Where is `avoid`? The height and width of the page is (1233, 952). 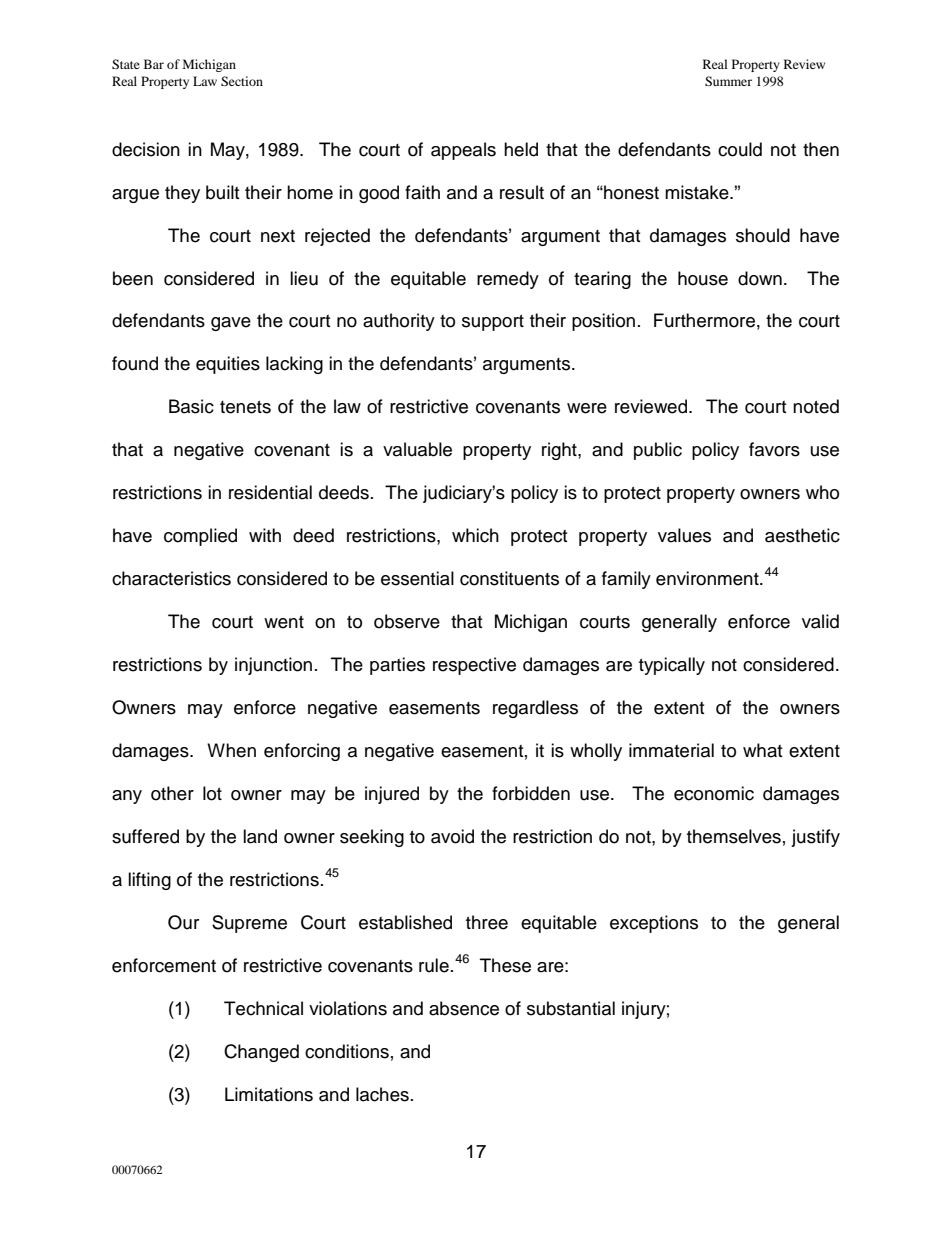
avoid is located at coordinates (452, 836).
